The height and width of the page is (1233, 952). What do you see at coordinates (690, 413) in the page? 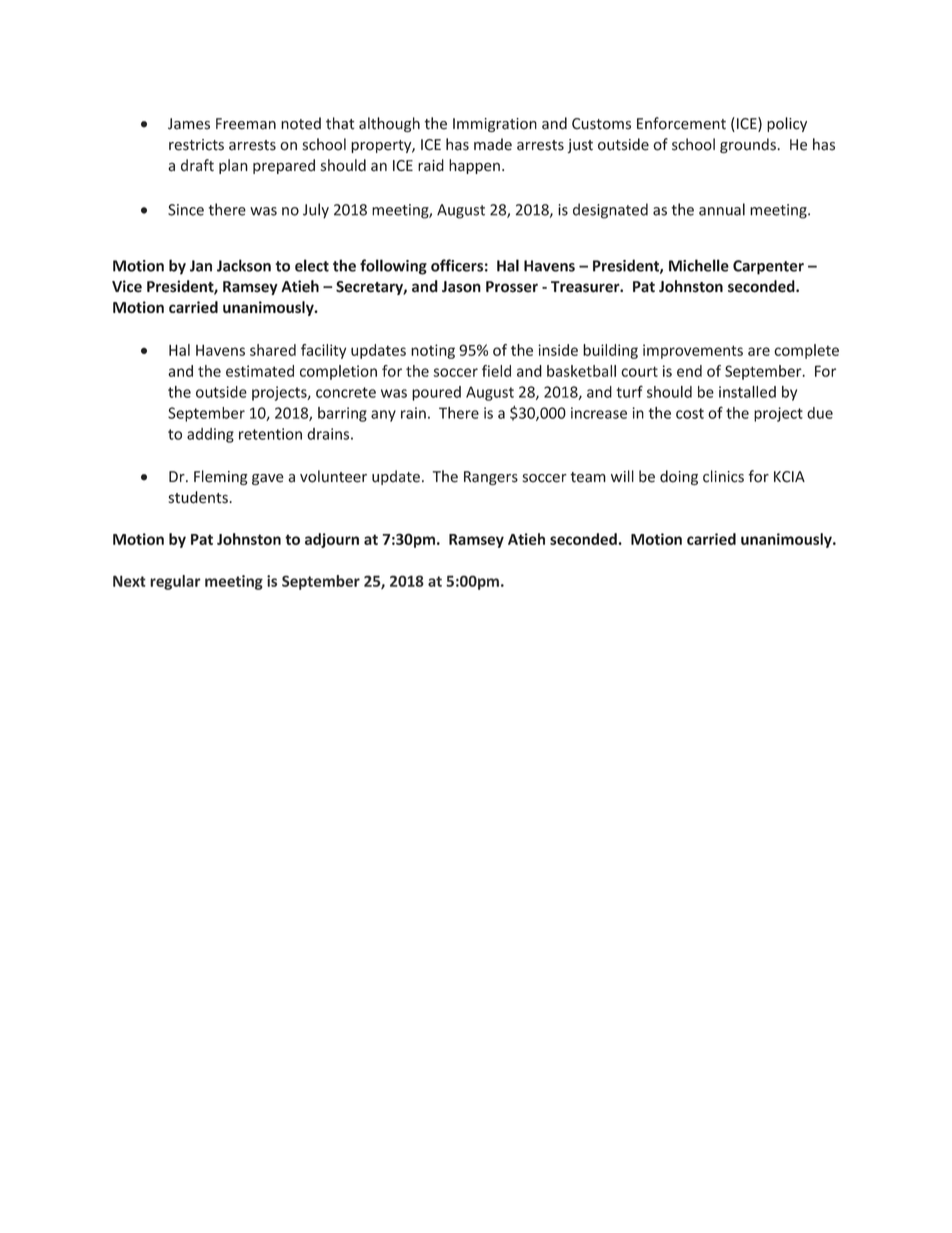
I see `cost` at bounding box center [690, 413].
